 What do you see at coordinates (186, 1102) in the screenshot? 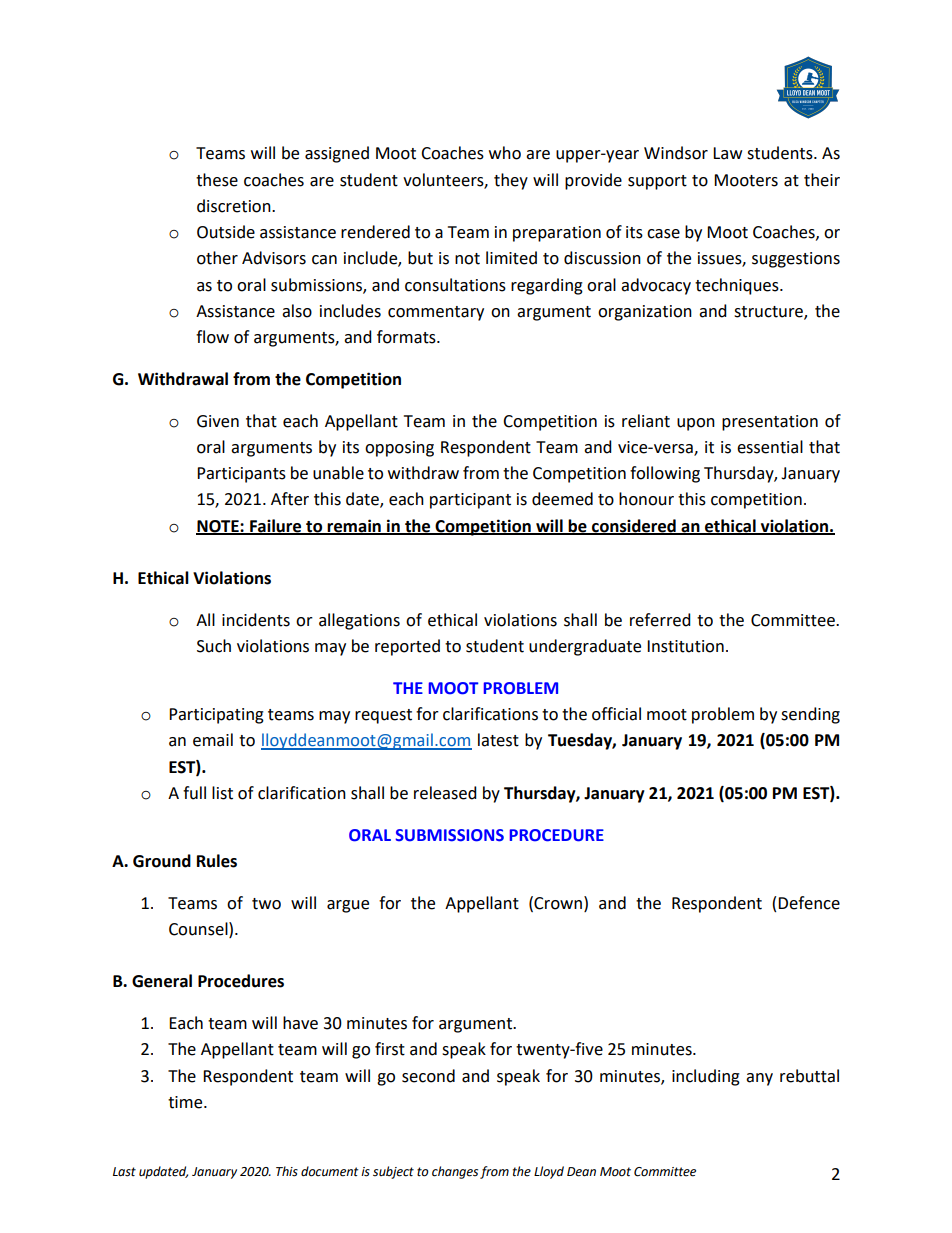
I see `time` at bounding box center [186, 1102].
